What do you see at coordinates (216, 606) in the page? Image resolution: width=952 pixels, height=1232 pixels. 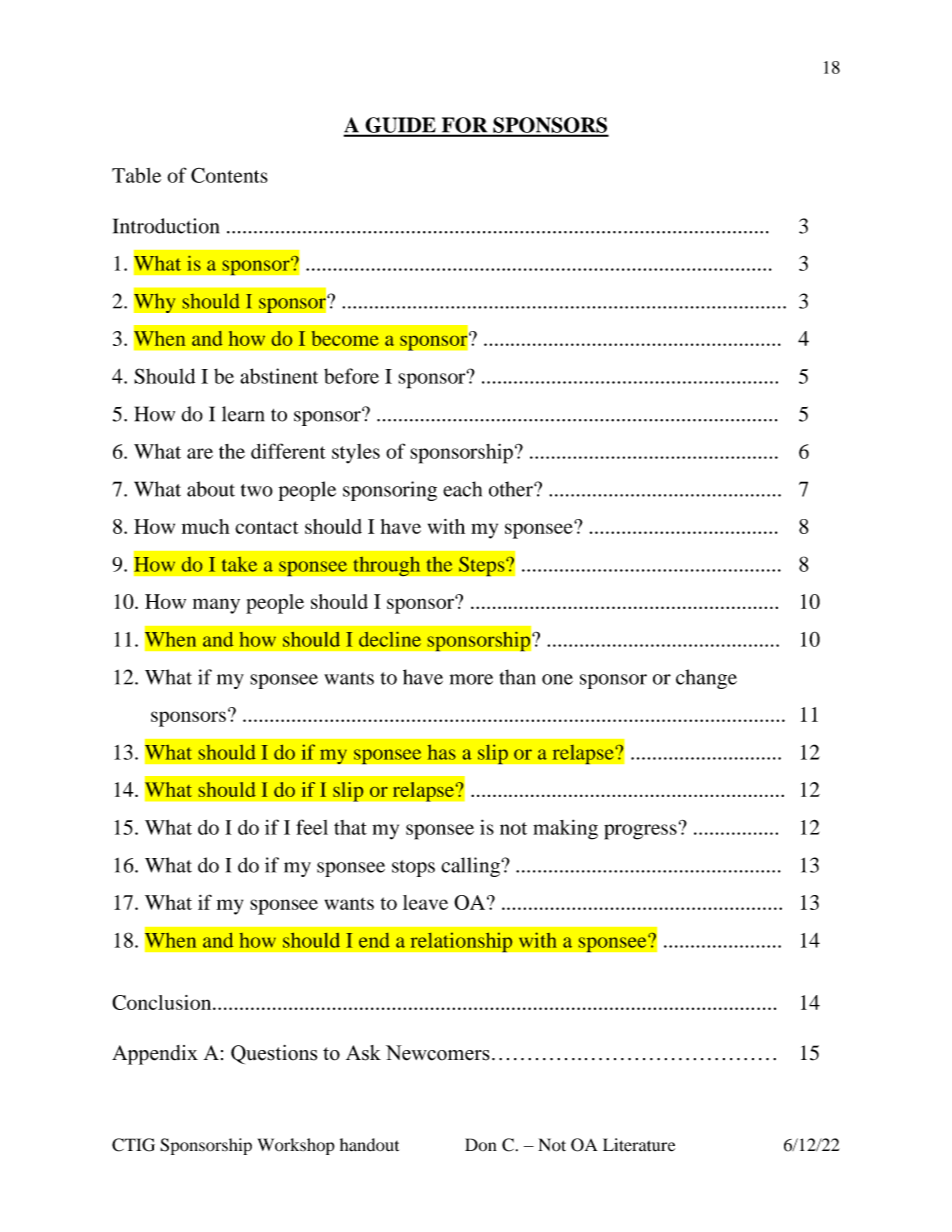 I see `many` at bounding box center [216, 606].
